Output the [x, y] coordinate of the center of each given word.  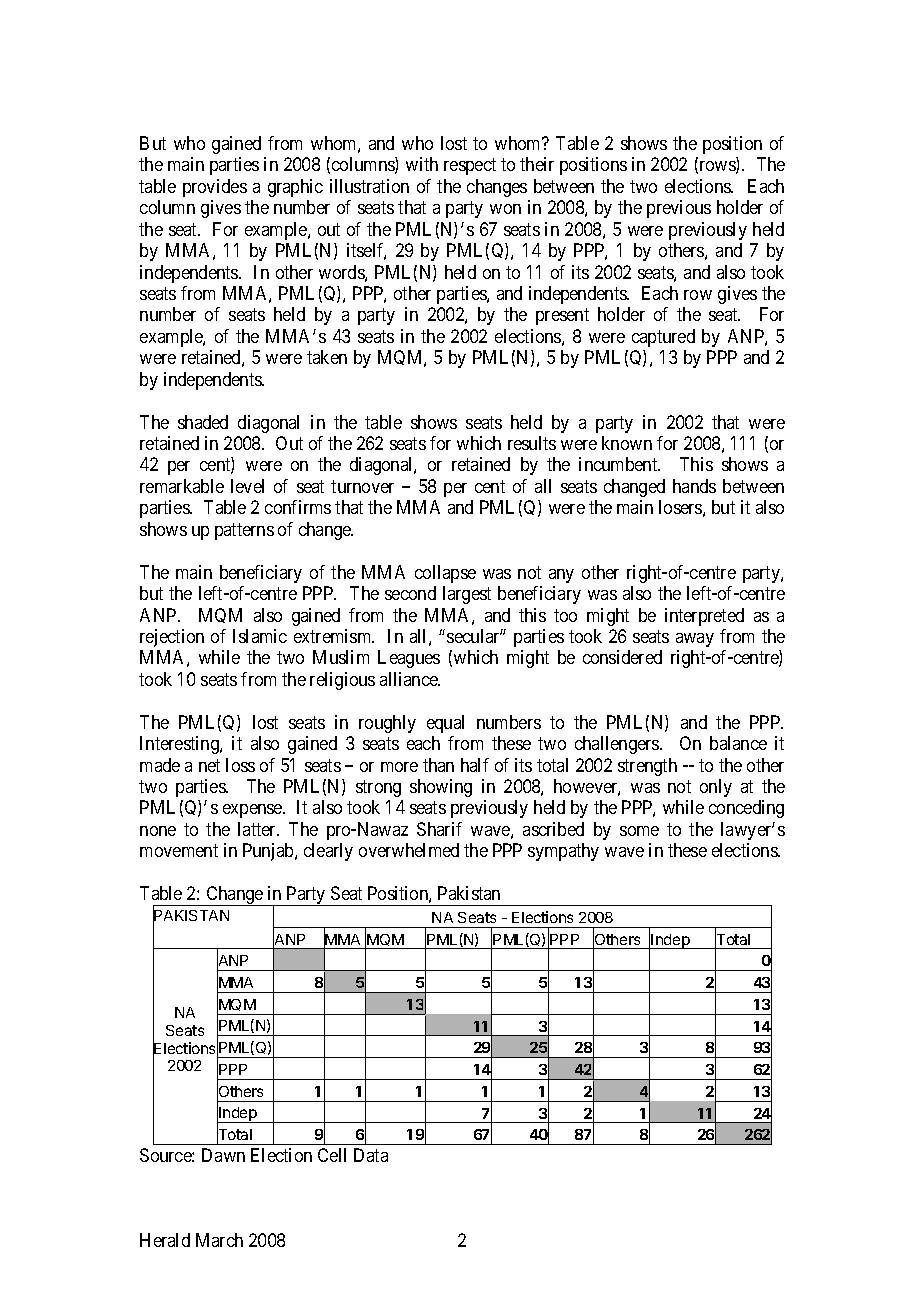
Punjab [269, 852]
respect [470, 167]
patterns [244, 531]
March [219, 1240]
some [639, 831]
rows [717, 167]
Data [371, 1155]
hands [694, 486]
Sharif [439, 829]
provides [215, 188]
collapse [445, 574]
